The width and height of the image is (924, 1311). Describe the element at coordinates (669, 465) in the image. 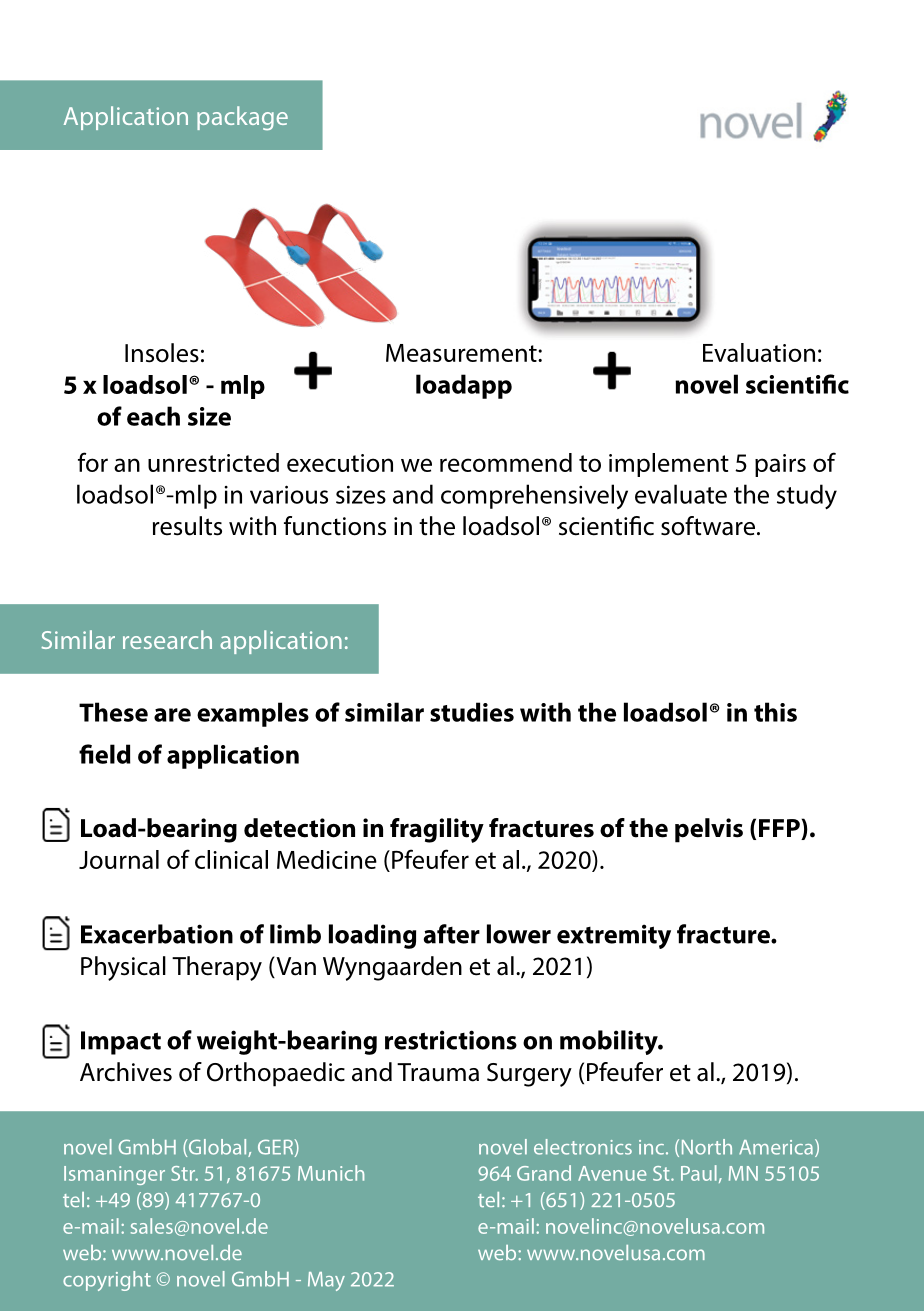

I see `implement` at that location.
